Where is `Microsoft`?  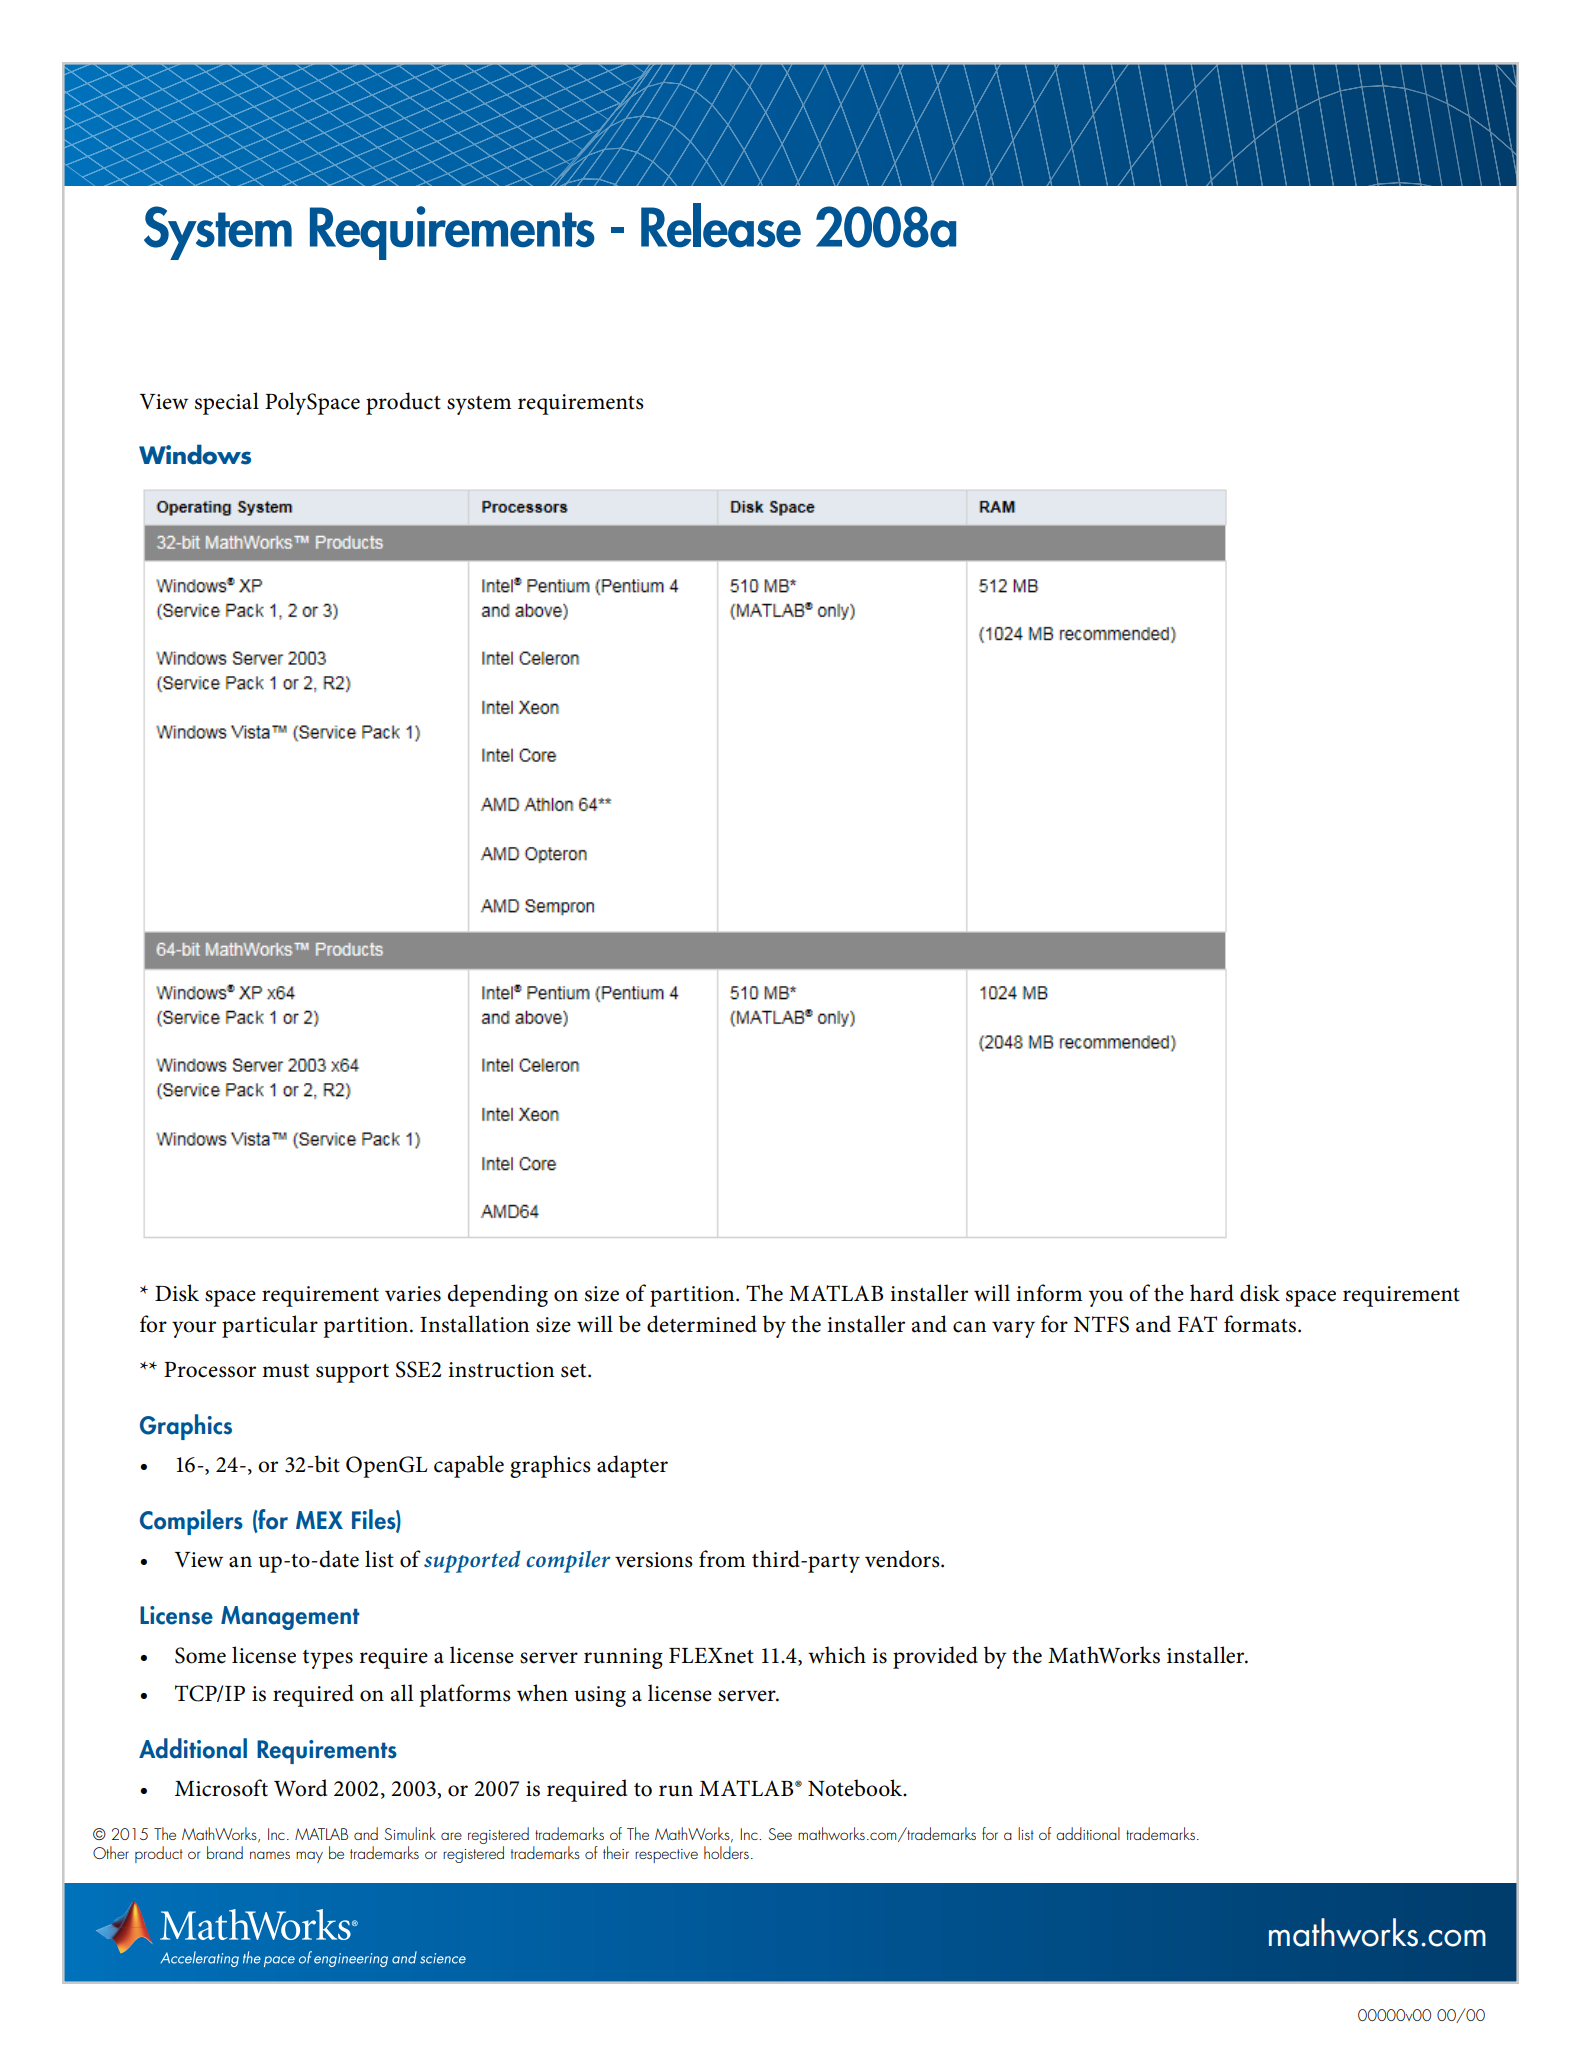 Microsoft is located at coordinates (221, 1788).
